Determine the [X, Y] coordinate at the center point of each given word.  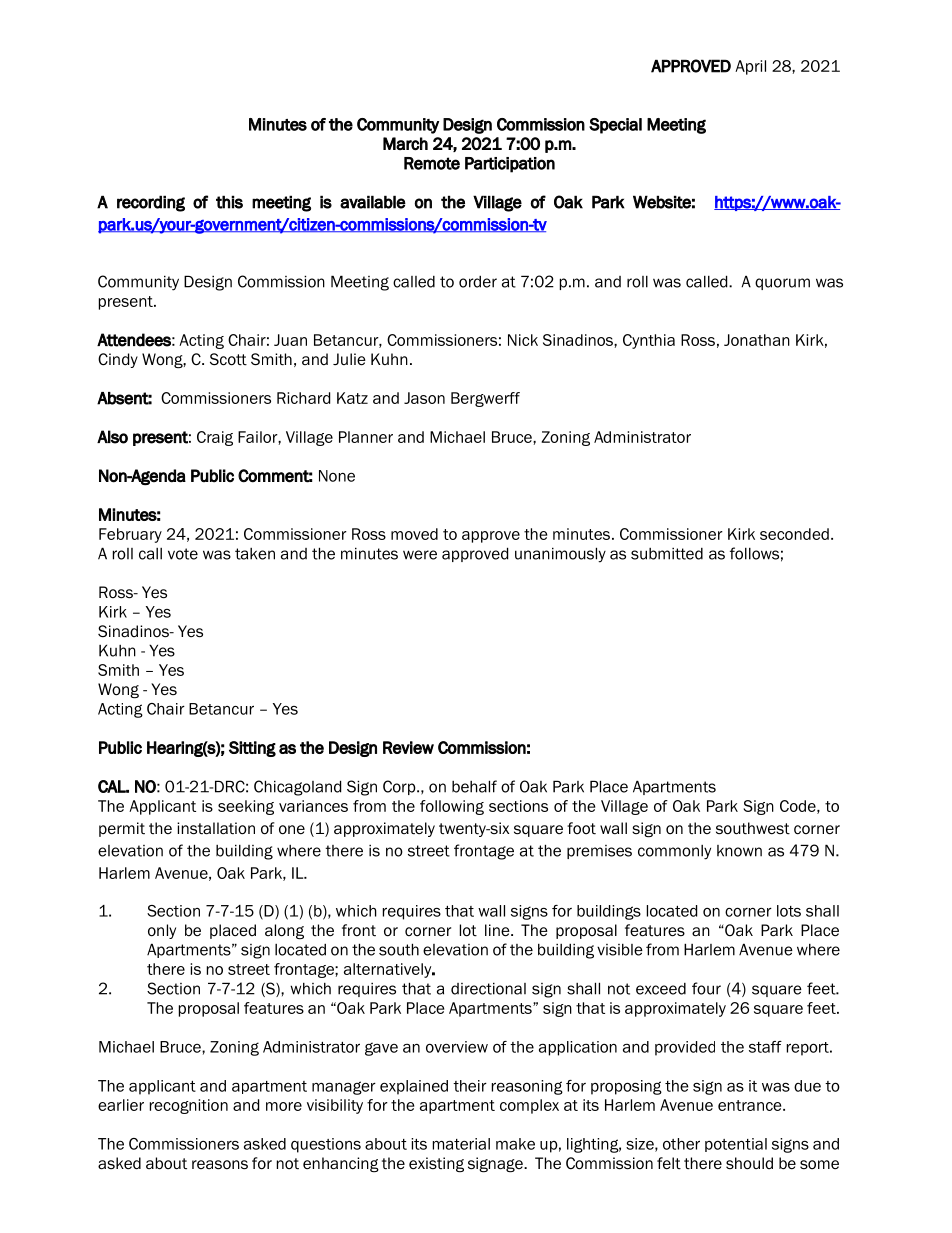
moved [414, 534]
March [405, 143]
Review [408, 747]
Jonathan [757, 340]
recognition [189, 1106]
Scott [228, 359]
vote [183, 554]
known [739, 851]
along [284, 932]
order [478, 282]
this [229, 202]
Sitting [252, 749]
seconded [794, 534]
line [498, 930]
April [750, 67]
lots [789, 911]
